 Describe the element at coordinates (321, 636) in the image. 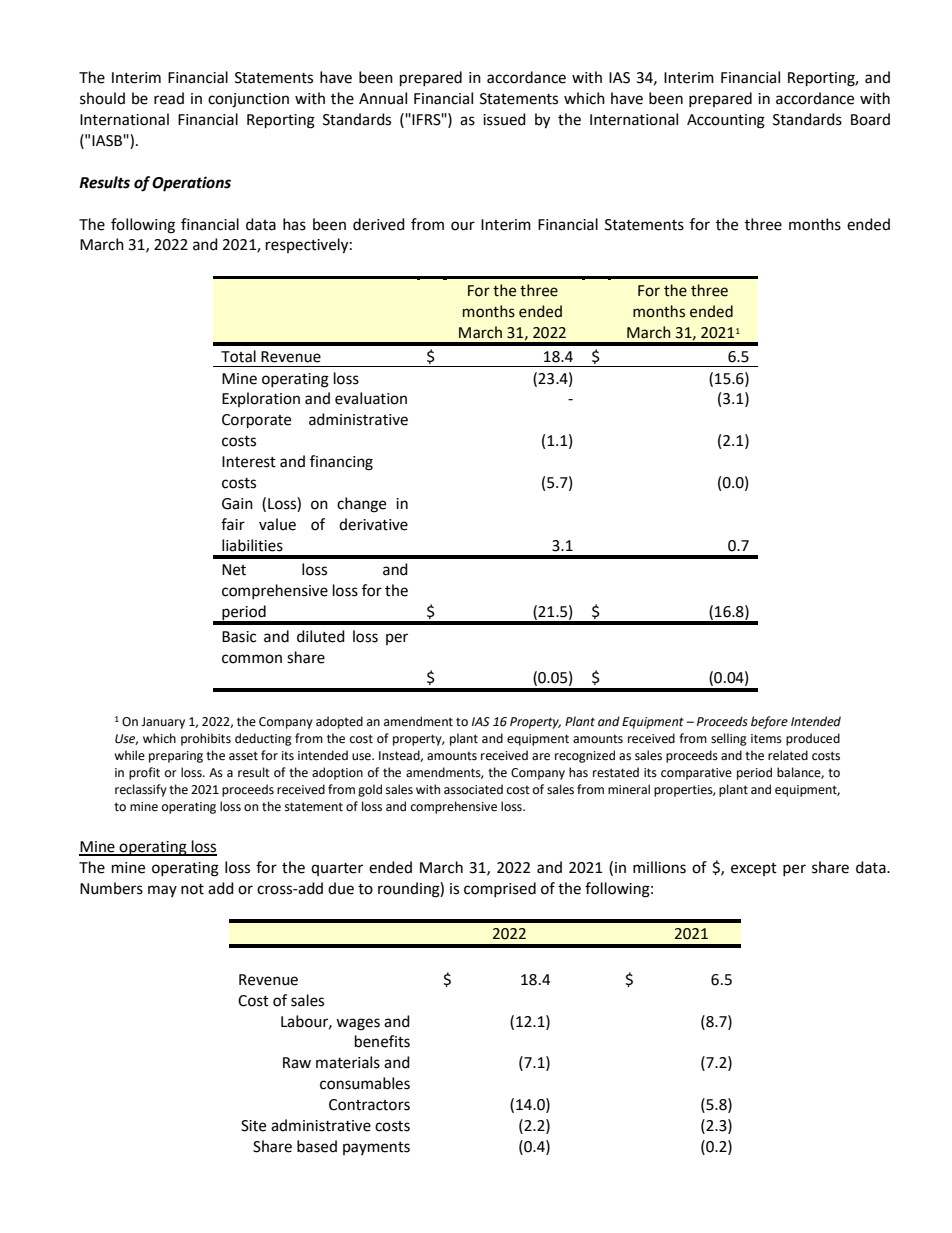

I see `diluted` at that location.
